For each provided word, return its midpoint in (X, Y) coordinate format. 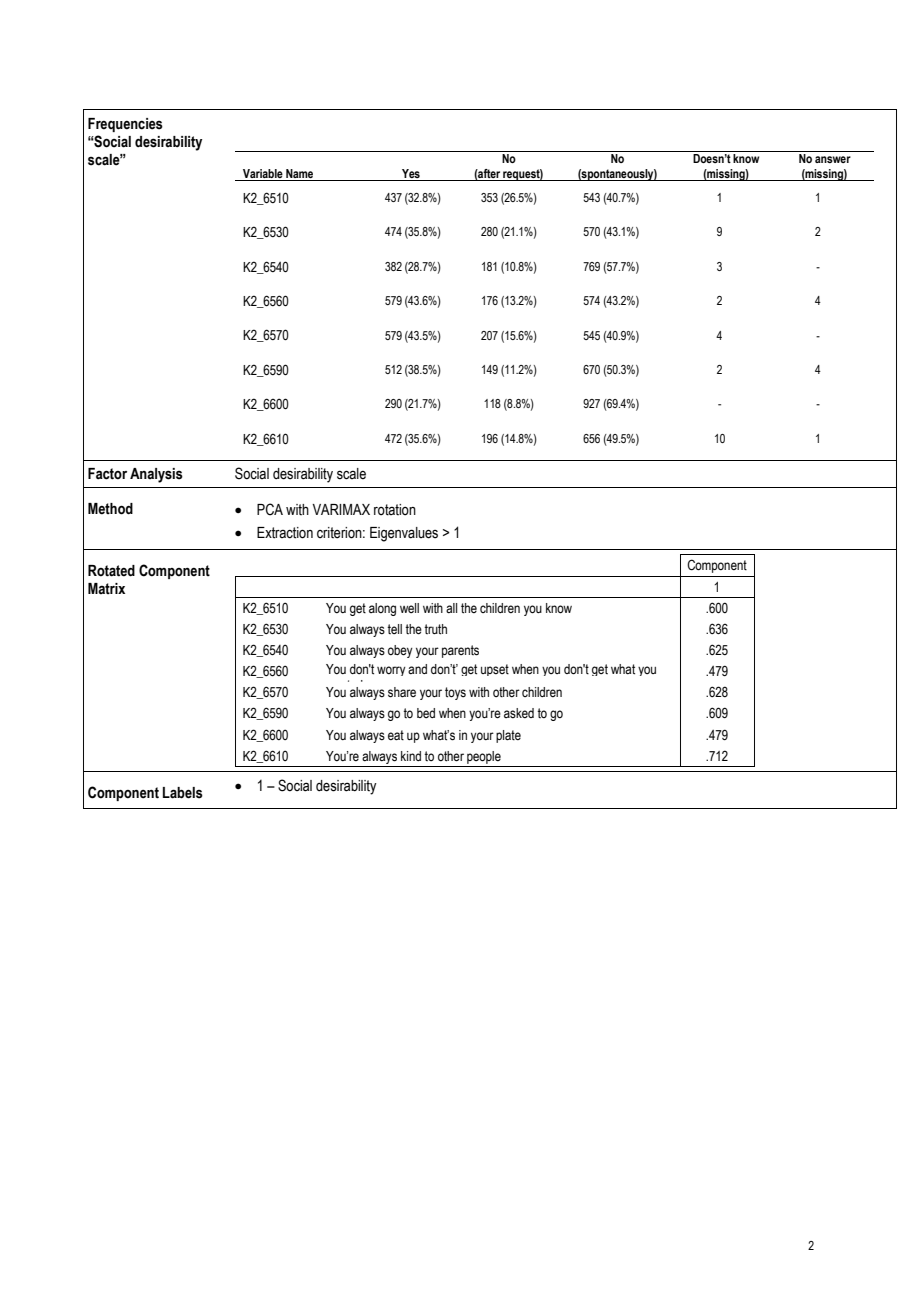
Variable (263, 173)
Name (299, 173)
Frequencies (125, 125)
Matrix (106, 588)
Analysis (156, 475)
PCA (270, 509)
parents (460, 651)
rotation (395, 510)
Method (110, 509)
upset (495, 670)
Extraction (285, 533)
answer (833, 159)
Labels (183, 793)
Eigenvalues (404, 534)
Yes (411, 173)
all (451, 608)
